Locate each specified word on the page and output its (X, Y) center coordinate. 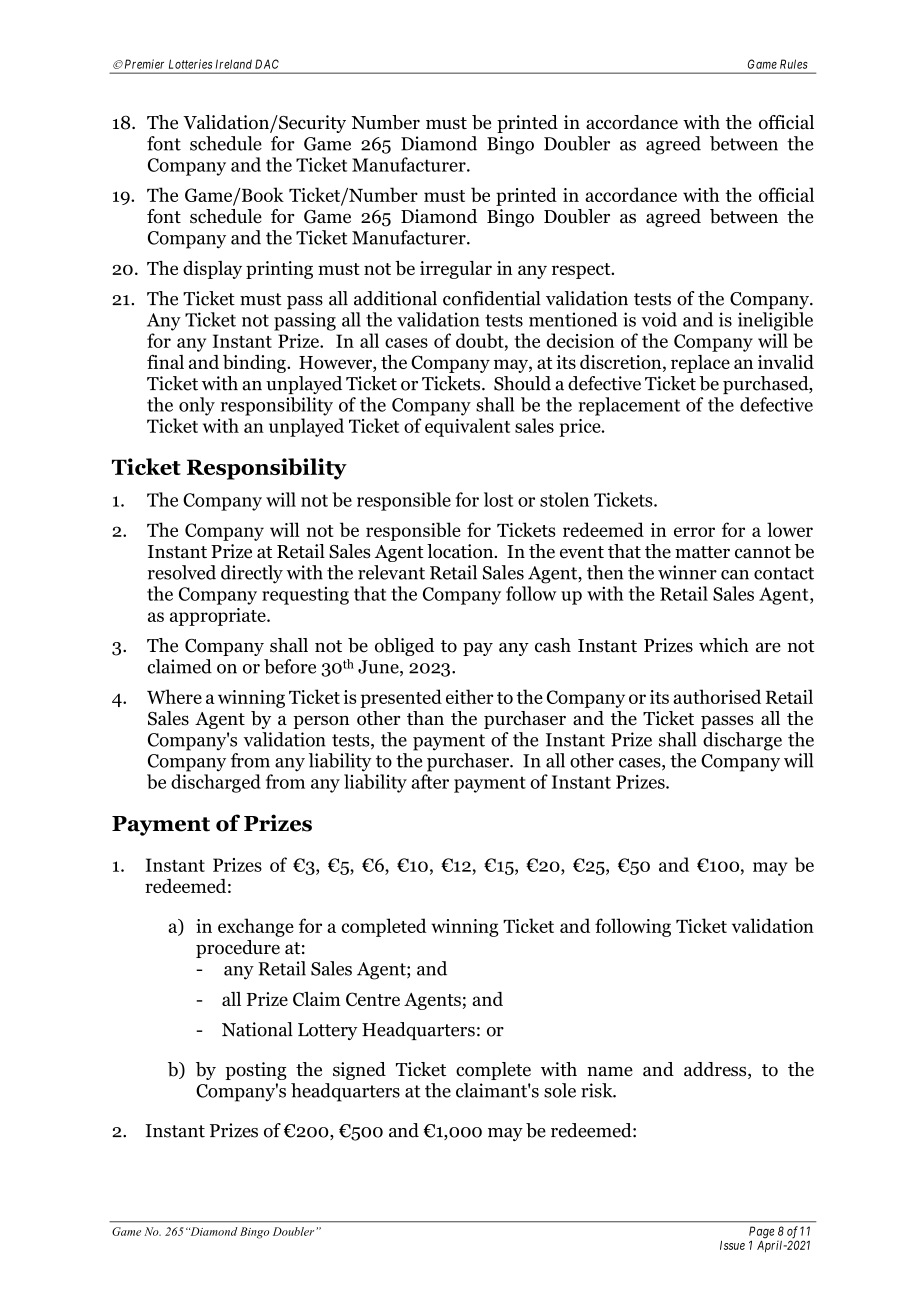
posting (256, 1071)
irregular (456, 270)
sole (560, 1090)
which (724, 645)
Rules (794, 64)
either (469, 696)
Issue (732, 1245)
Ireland (234, 64)
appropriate (219, 617)
